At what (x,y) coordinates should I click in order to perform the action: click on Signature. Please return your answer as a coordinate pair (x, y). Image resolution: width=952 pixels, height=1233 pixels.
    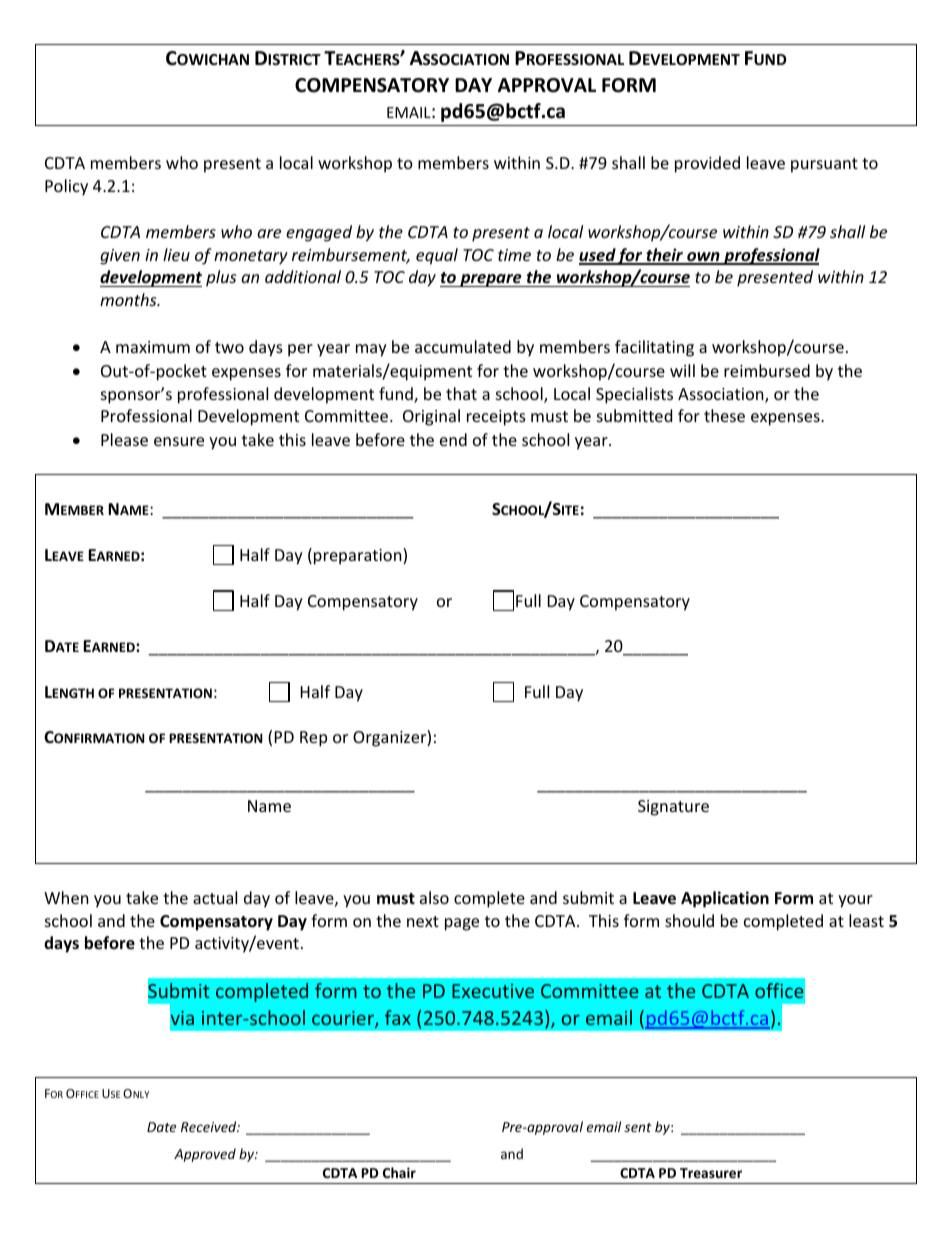
    Looking at the image, I should click on (673, 808).
